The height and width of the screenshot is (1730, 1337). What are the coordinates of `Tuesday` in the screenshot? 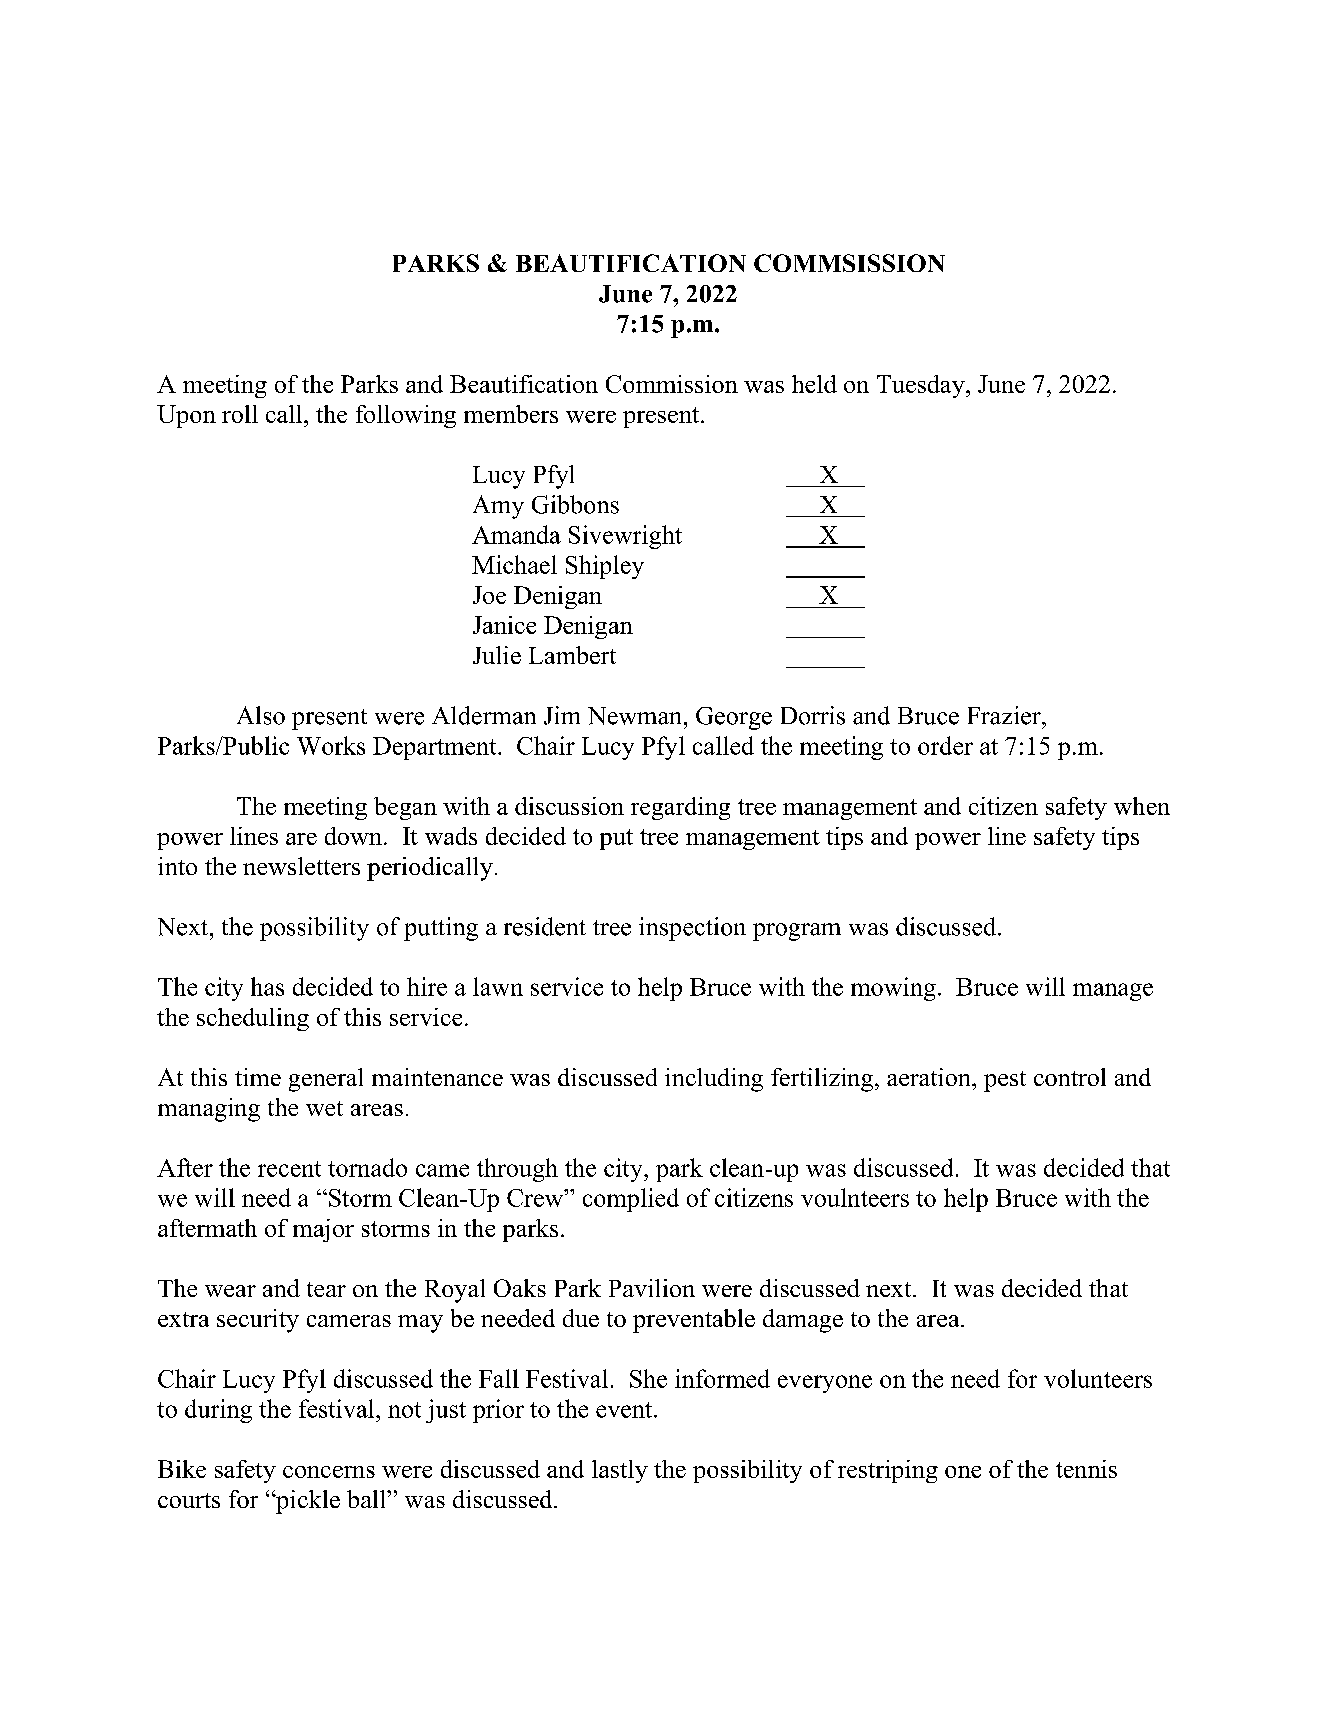 It's located at (922, 386).
